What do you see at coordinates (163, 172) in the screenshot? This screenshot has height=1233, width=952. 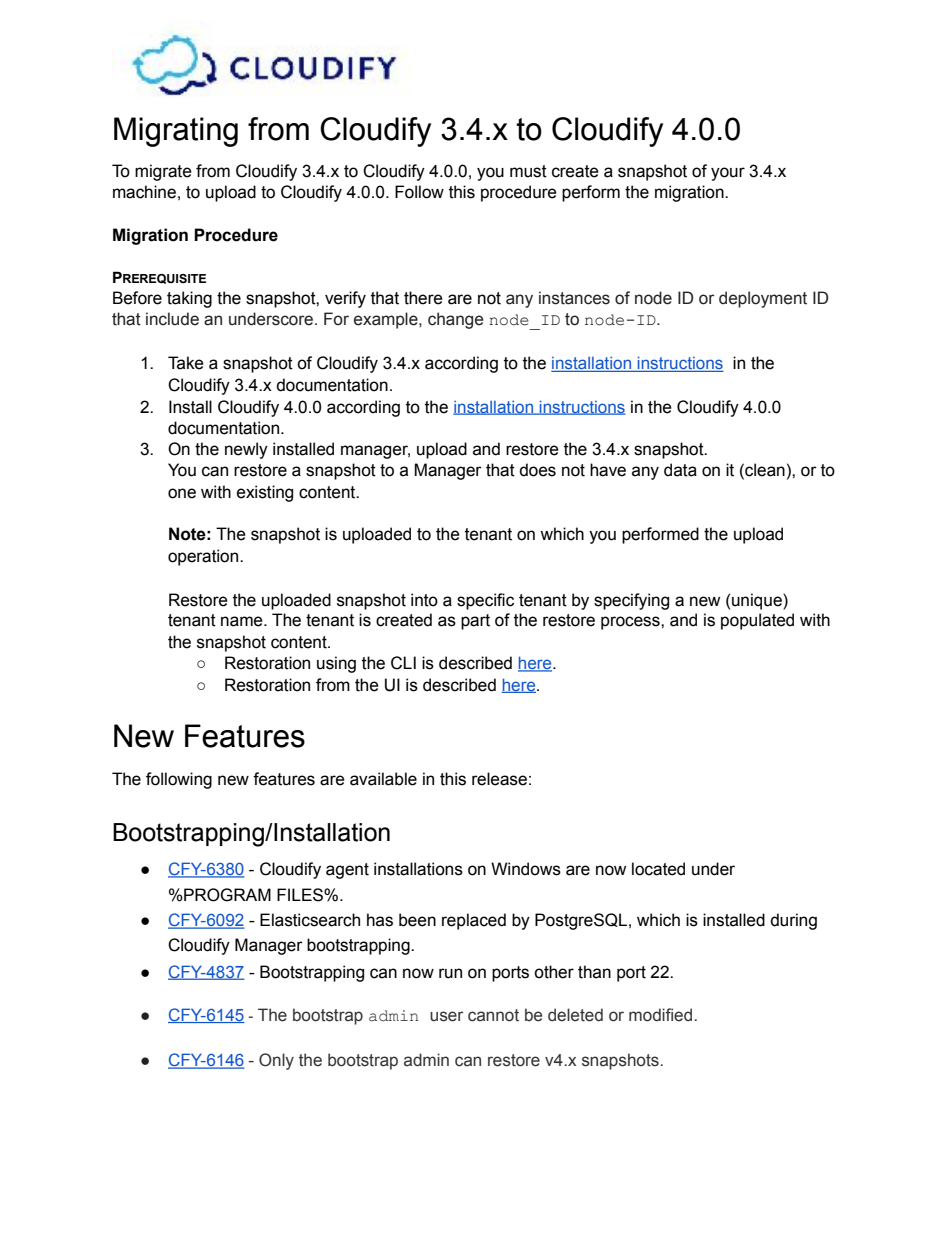 I see `migrate` at bounding box center [163, 172].
